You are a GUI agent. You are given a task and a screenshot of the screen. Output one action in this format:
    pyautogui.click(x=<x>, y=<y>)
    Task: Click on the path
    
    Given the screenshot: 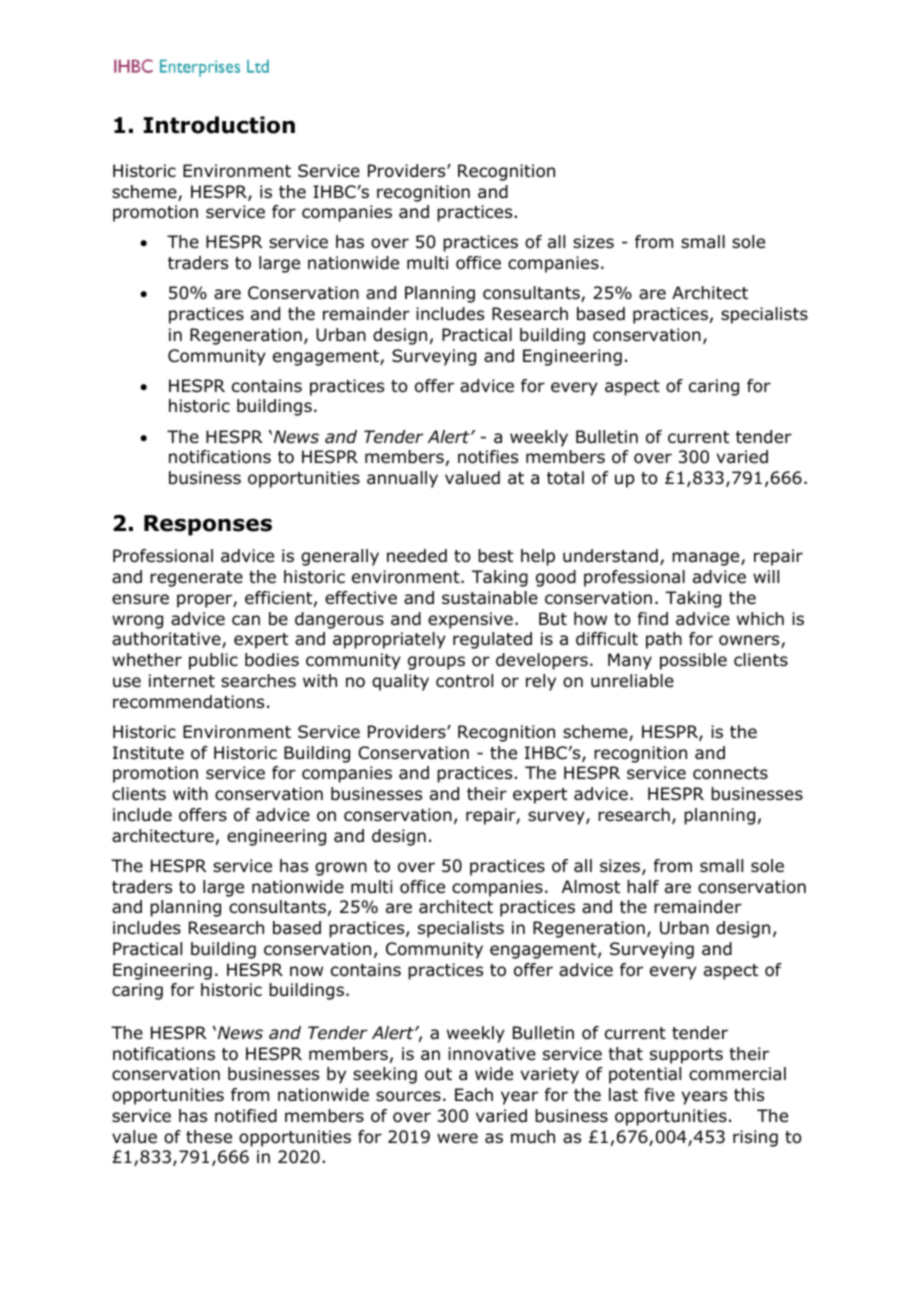 What is the action you would take?
    pyautogui.click(x=664, y=640)
